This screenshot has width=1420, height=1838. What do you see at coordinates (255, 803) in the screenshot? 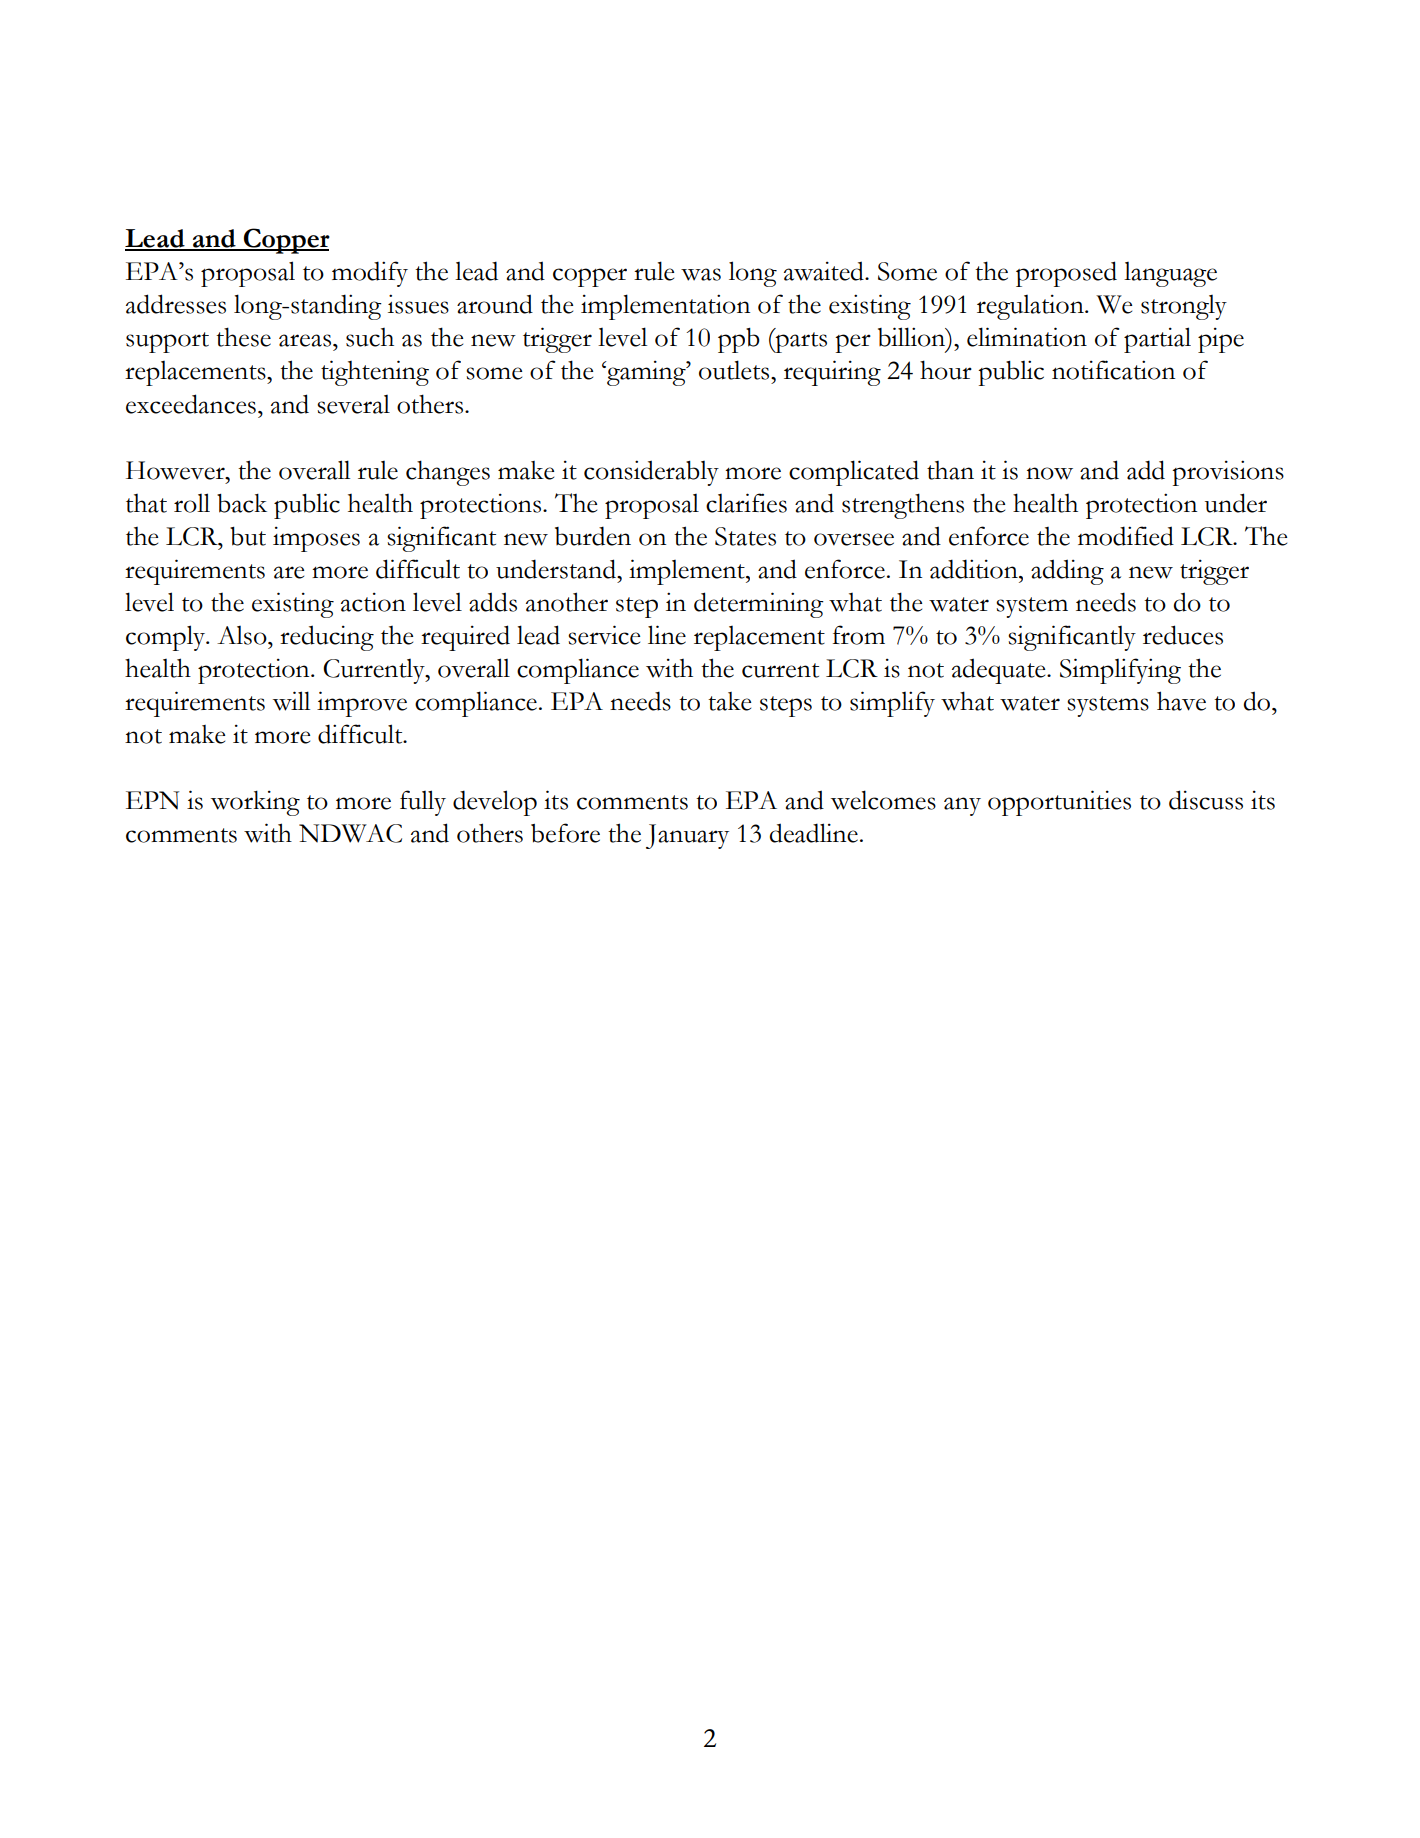
I see `working` at bounding box center [255, 803].
